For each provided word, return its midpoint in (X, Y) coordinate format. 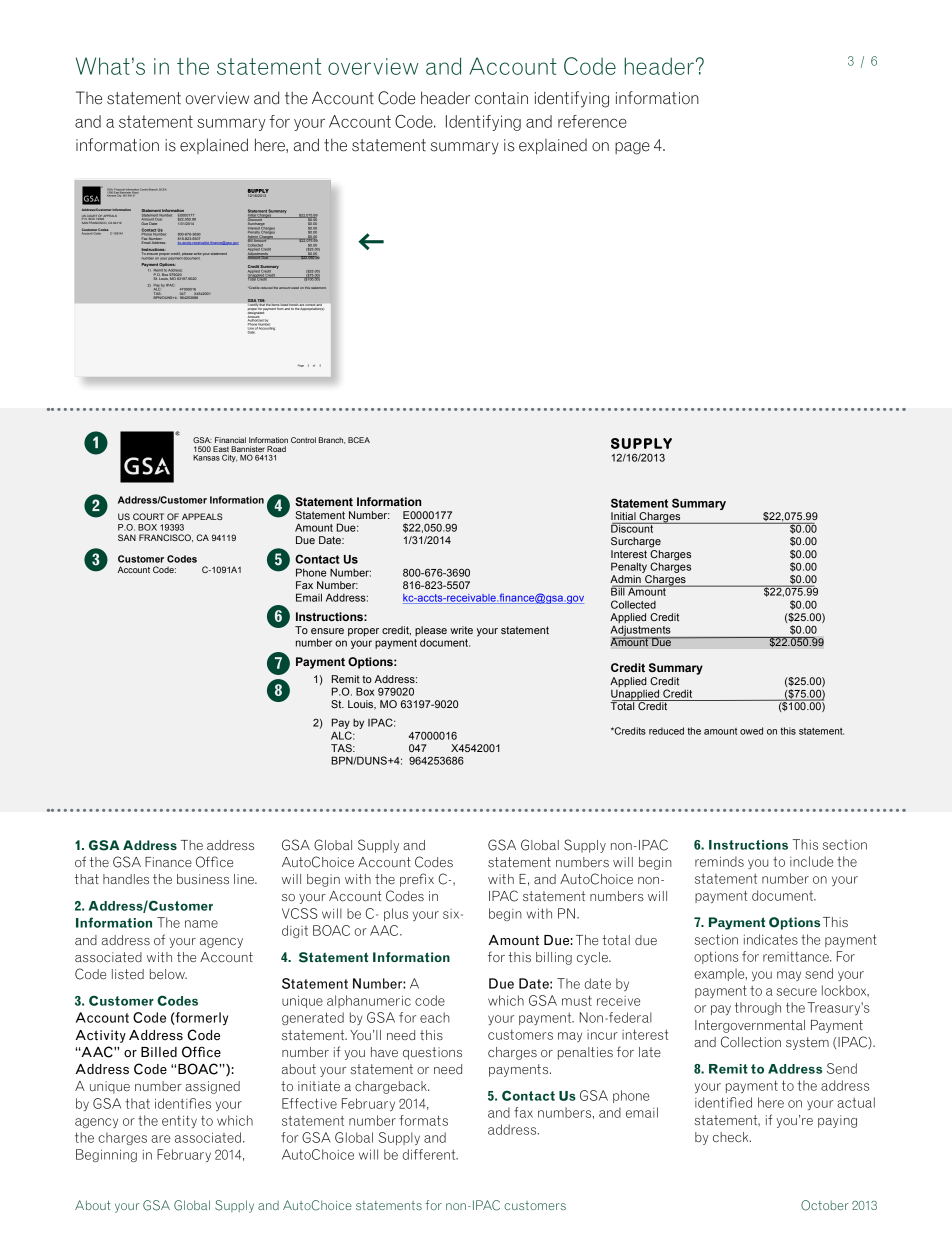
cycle (593, 958)
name (201, 924)
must (577, 1000)
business (203, 879)
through (758, 1008)
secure (797, 992)
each (435, 1017)
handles (126, 879)
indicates (771, 939)
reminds (719, 861)
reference (592, 121)
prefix (417, 880)
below (168, 974)
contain (501, 98)
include (811, 861)
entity (179, 1121)
